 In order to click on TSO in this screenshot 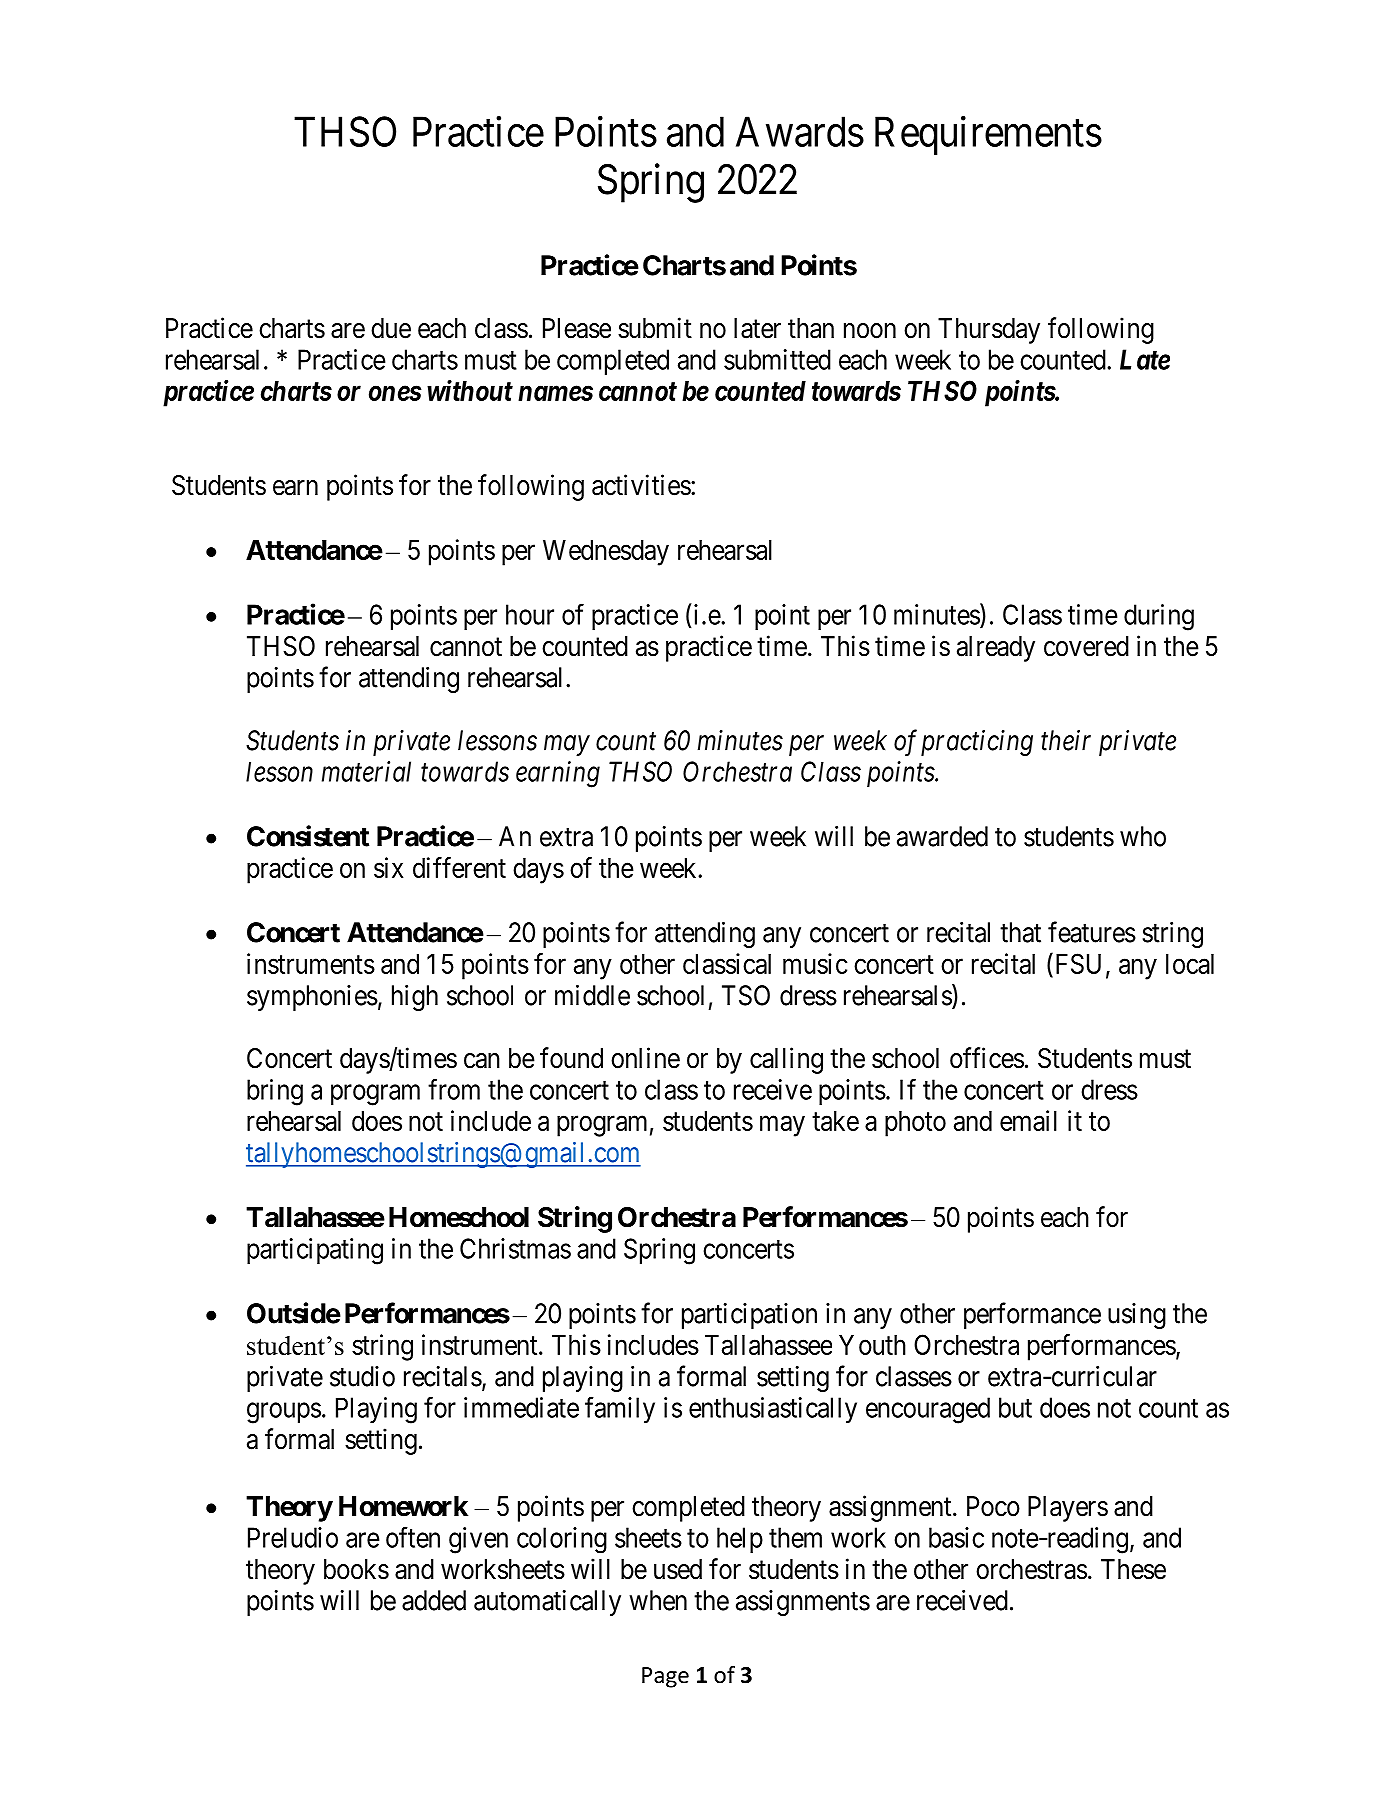, I will do `click(746, 995)`.
